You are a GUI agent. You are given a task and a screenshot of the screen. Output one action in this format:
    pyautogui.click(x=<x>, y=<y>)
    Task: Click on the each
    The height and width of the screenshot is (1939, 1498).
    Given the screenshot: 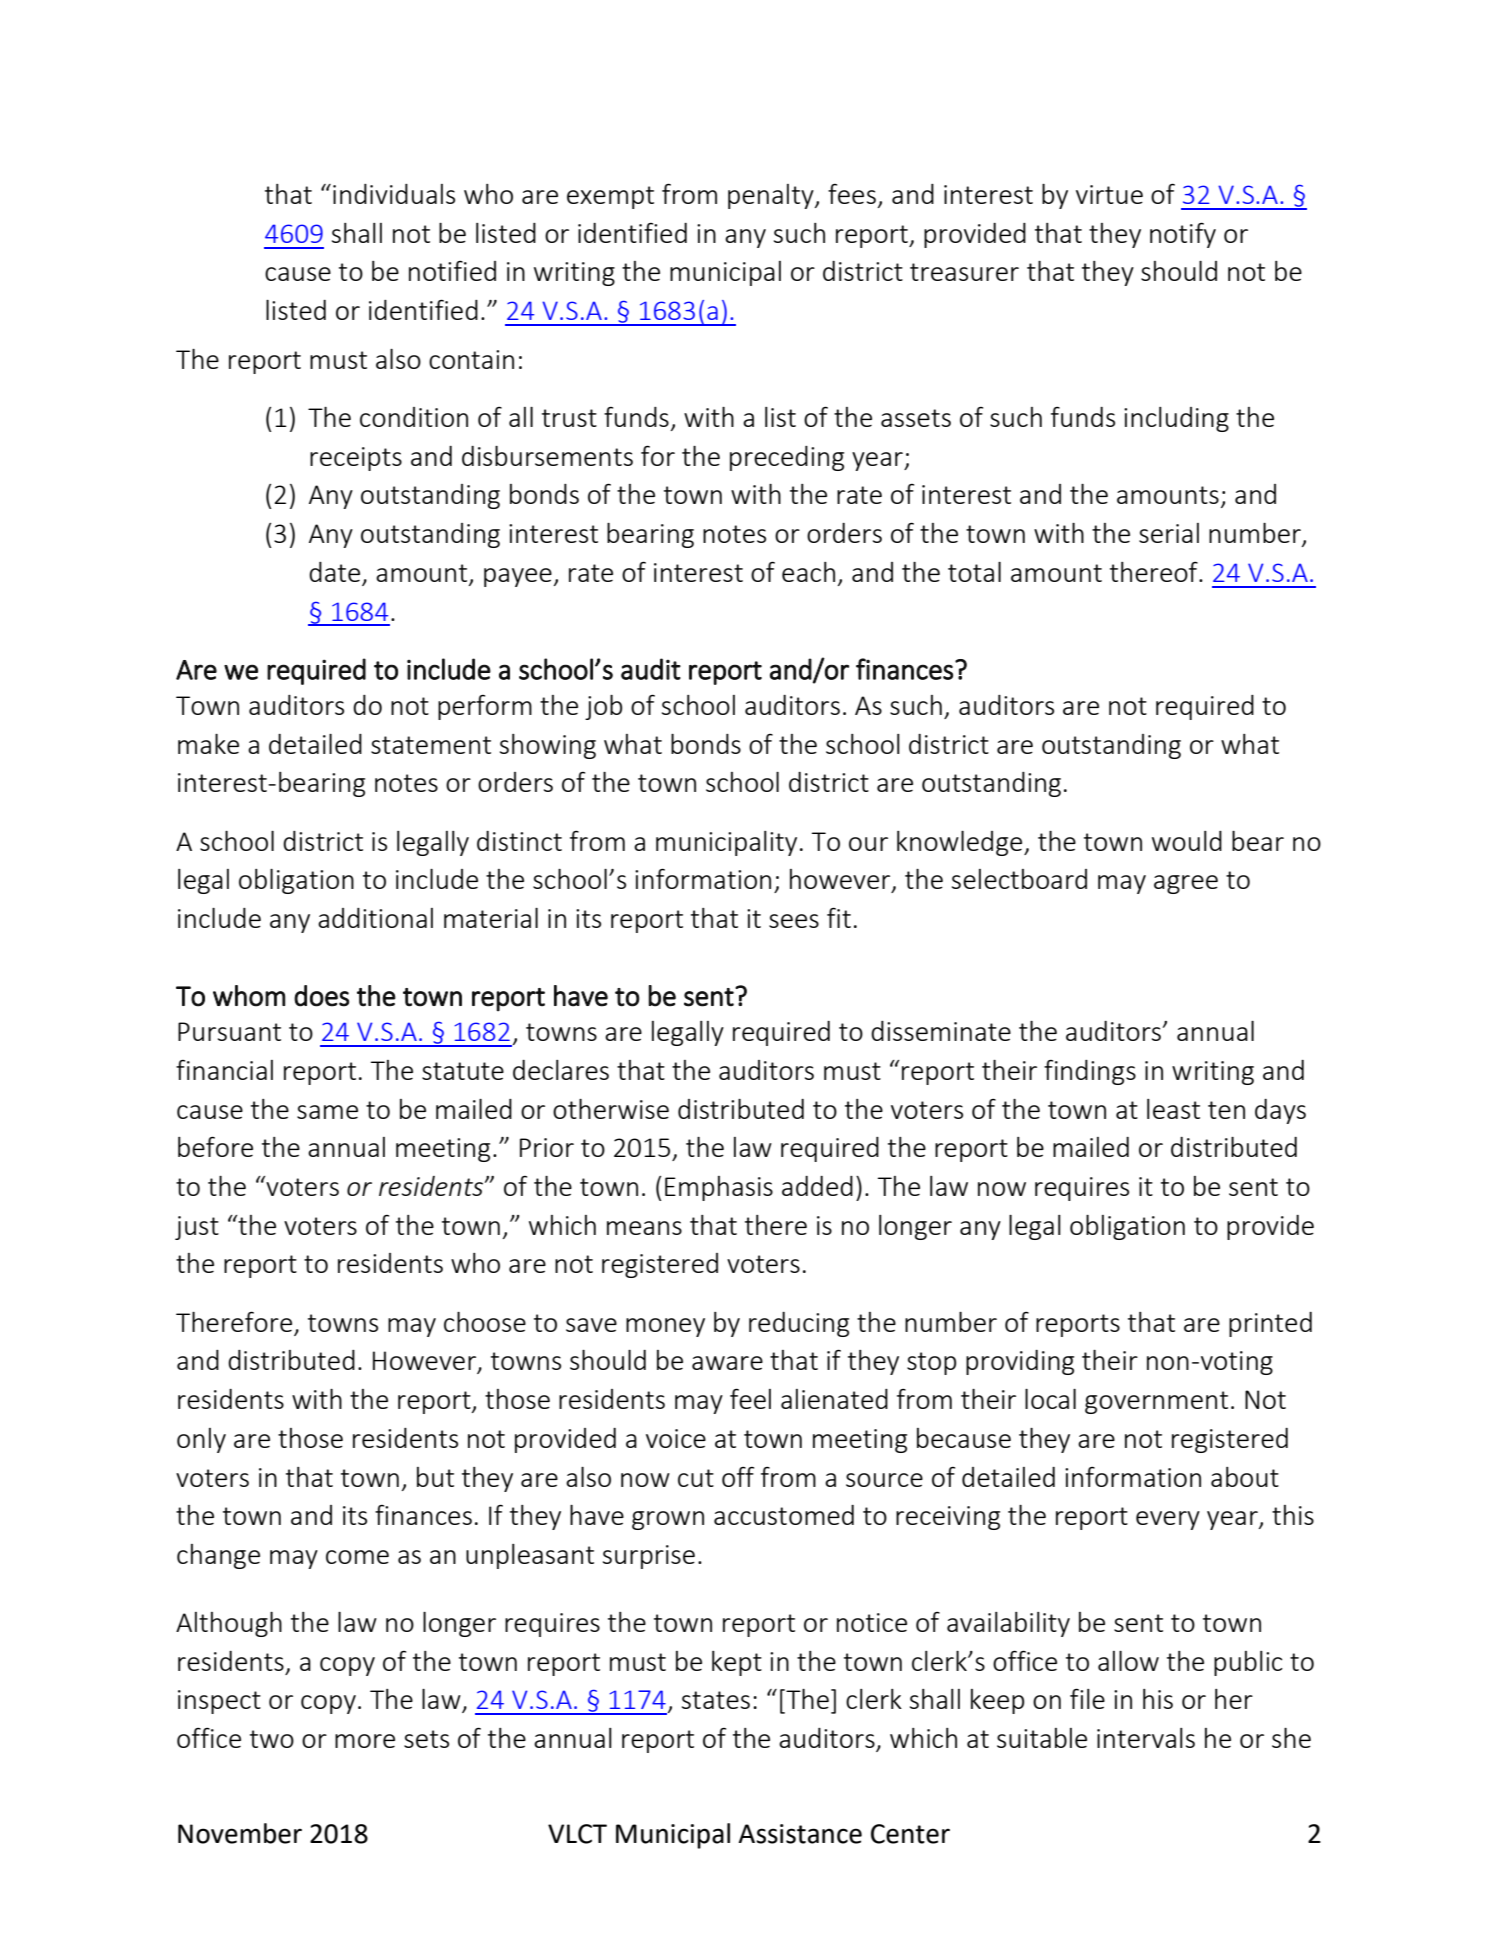 What is the action you would take?
    pyautogui.click(x=808, y=572)
